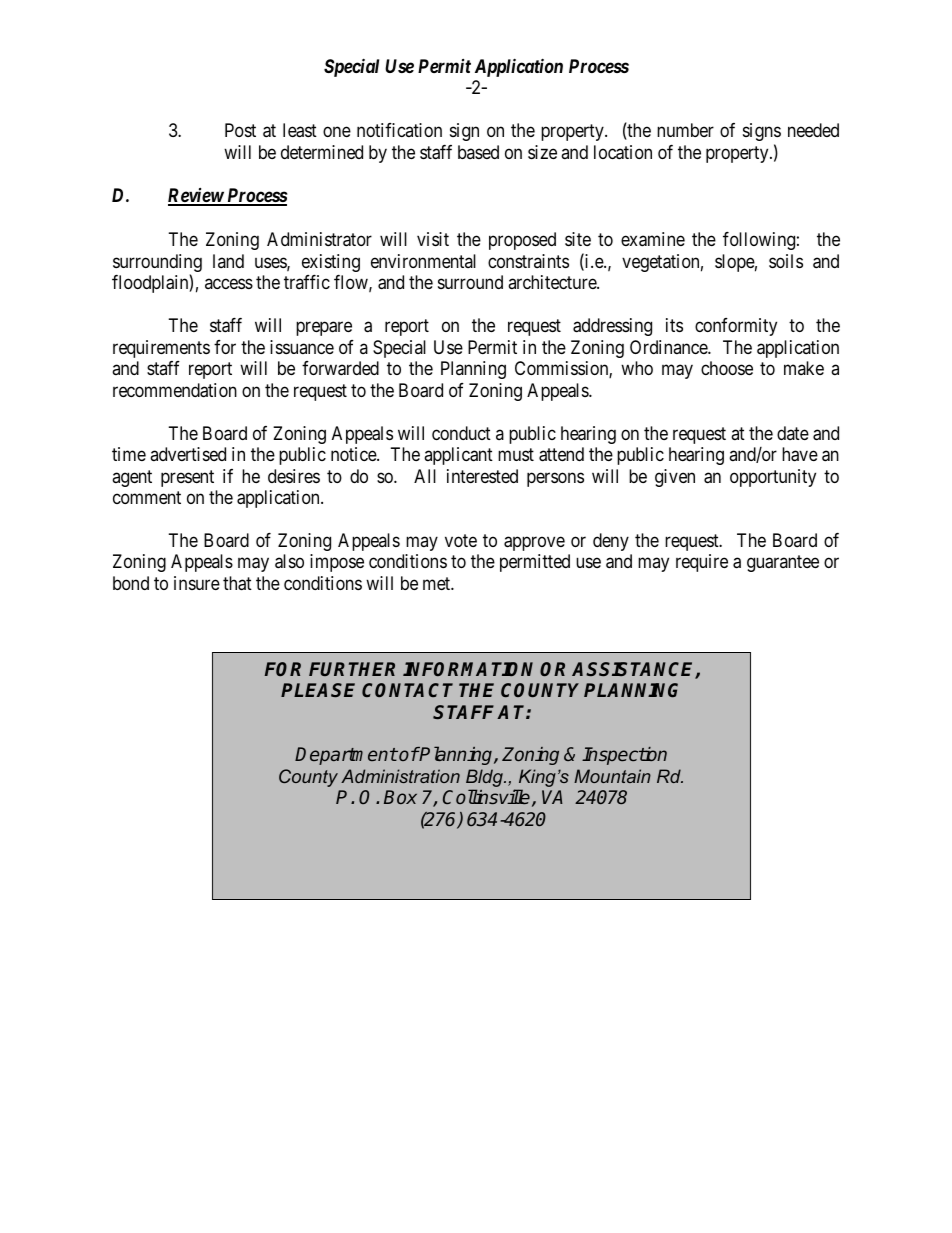 The height and width of the screenshot is (1233, 952). Describe the element at coordinates (175, 390) in the screenshot. I see `recommendation` at that location.
